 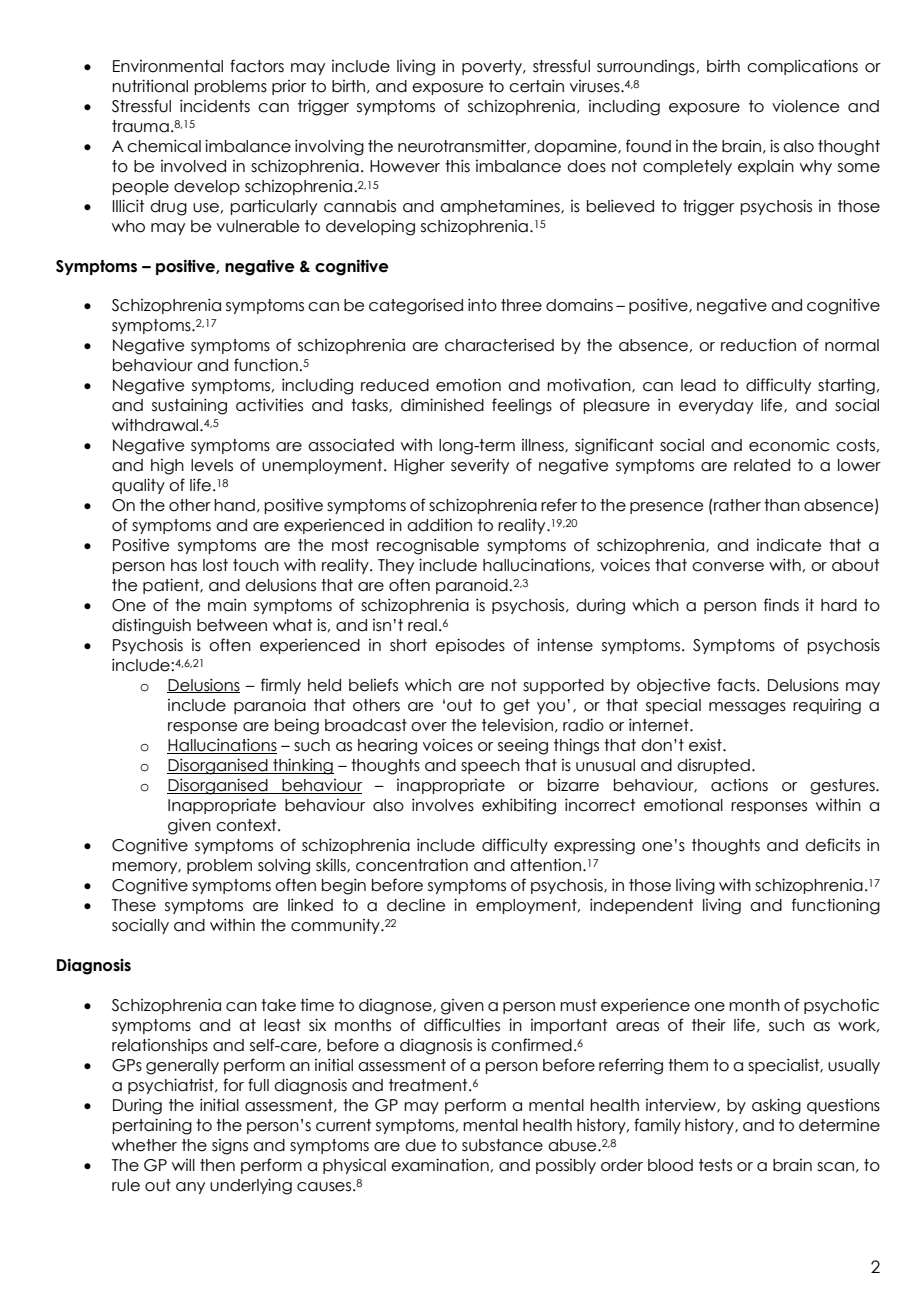 I want to click on incidents, so click(x=215, y=106).
